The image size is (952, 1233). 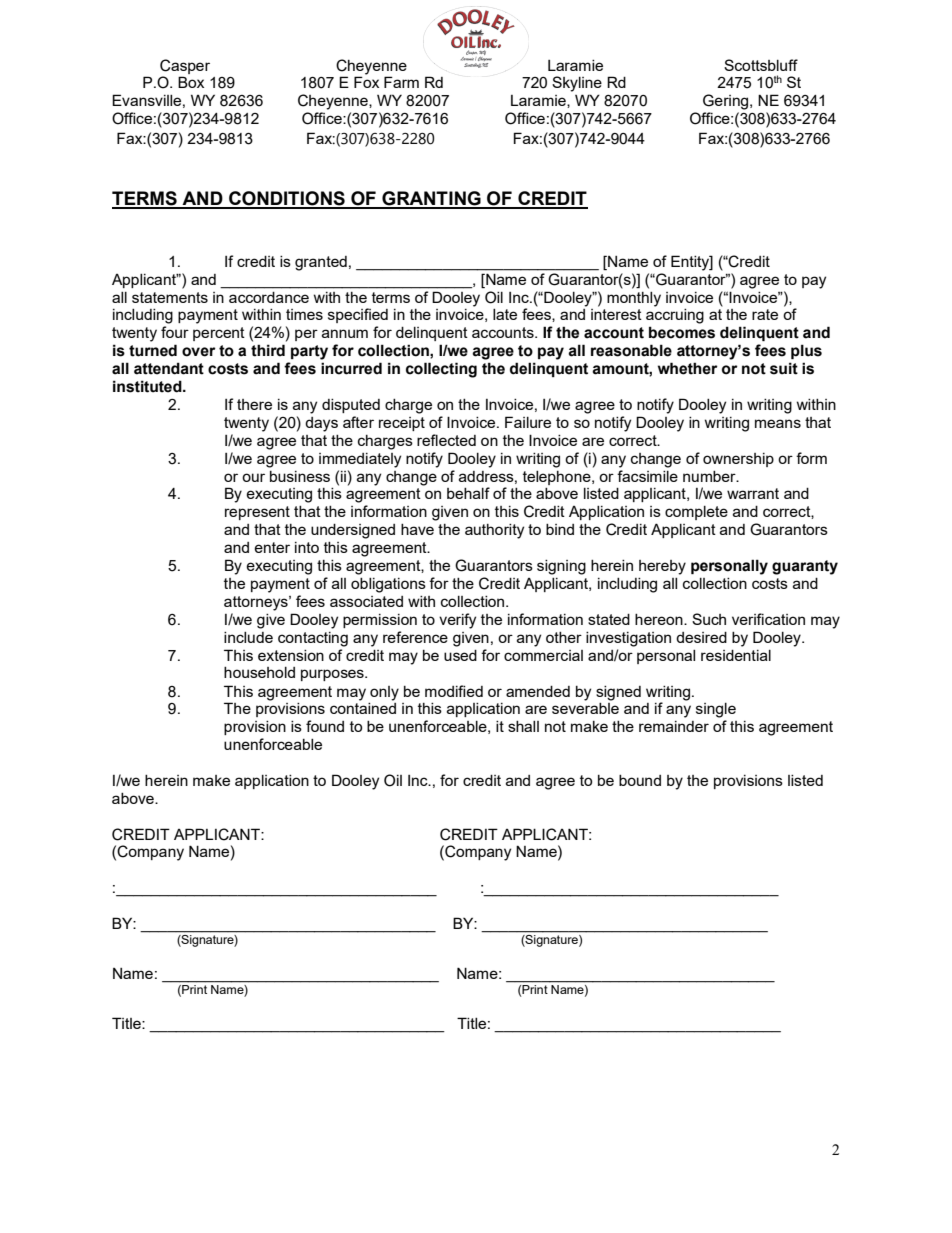 What do you see at coordinates (457, 621) in the screenshot?
I see `verify` at bounding box center [457, 621].
